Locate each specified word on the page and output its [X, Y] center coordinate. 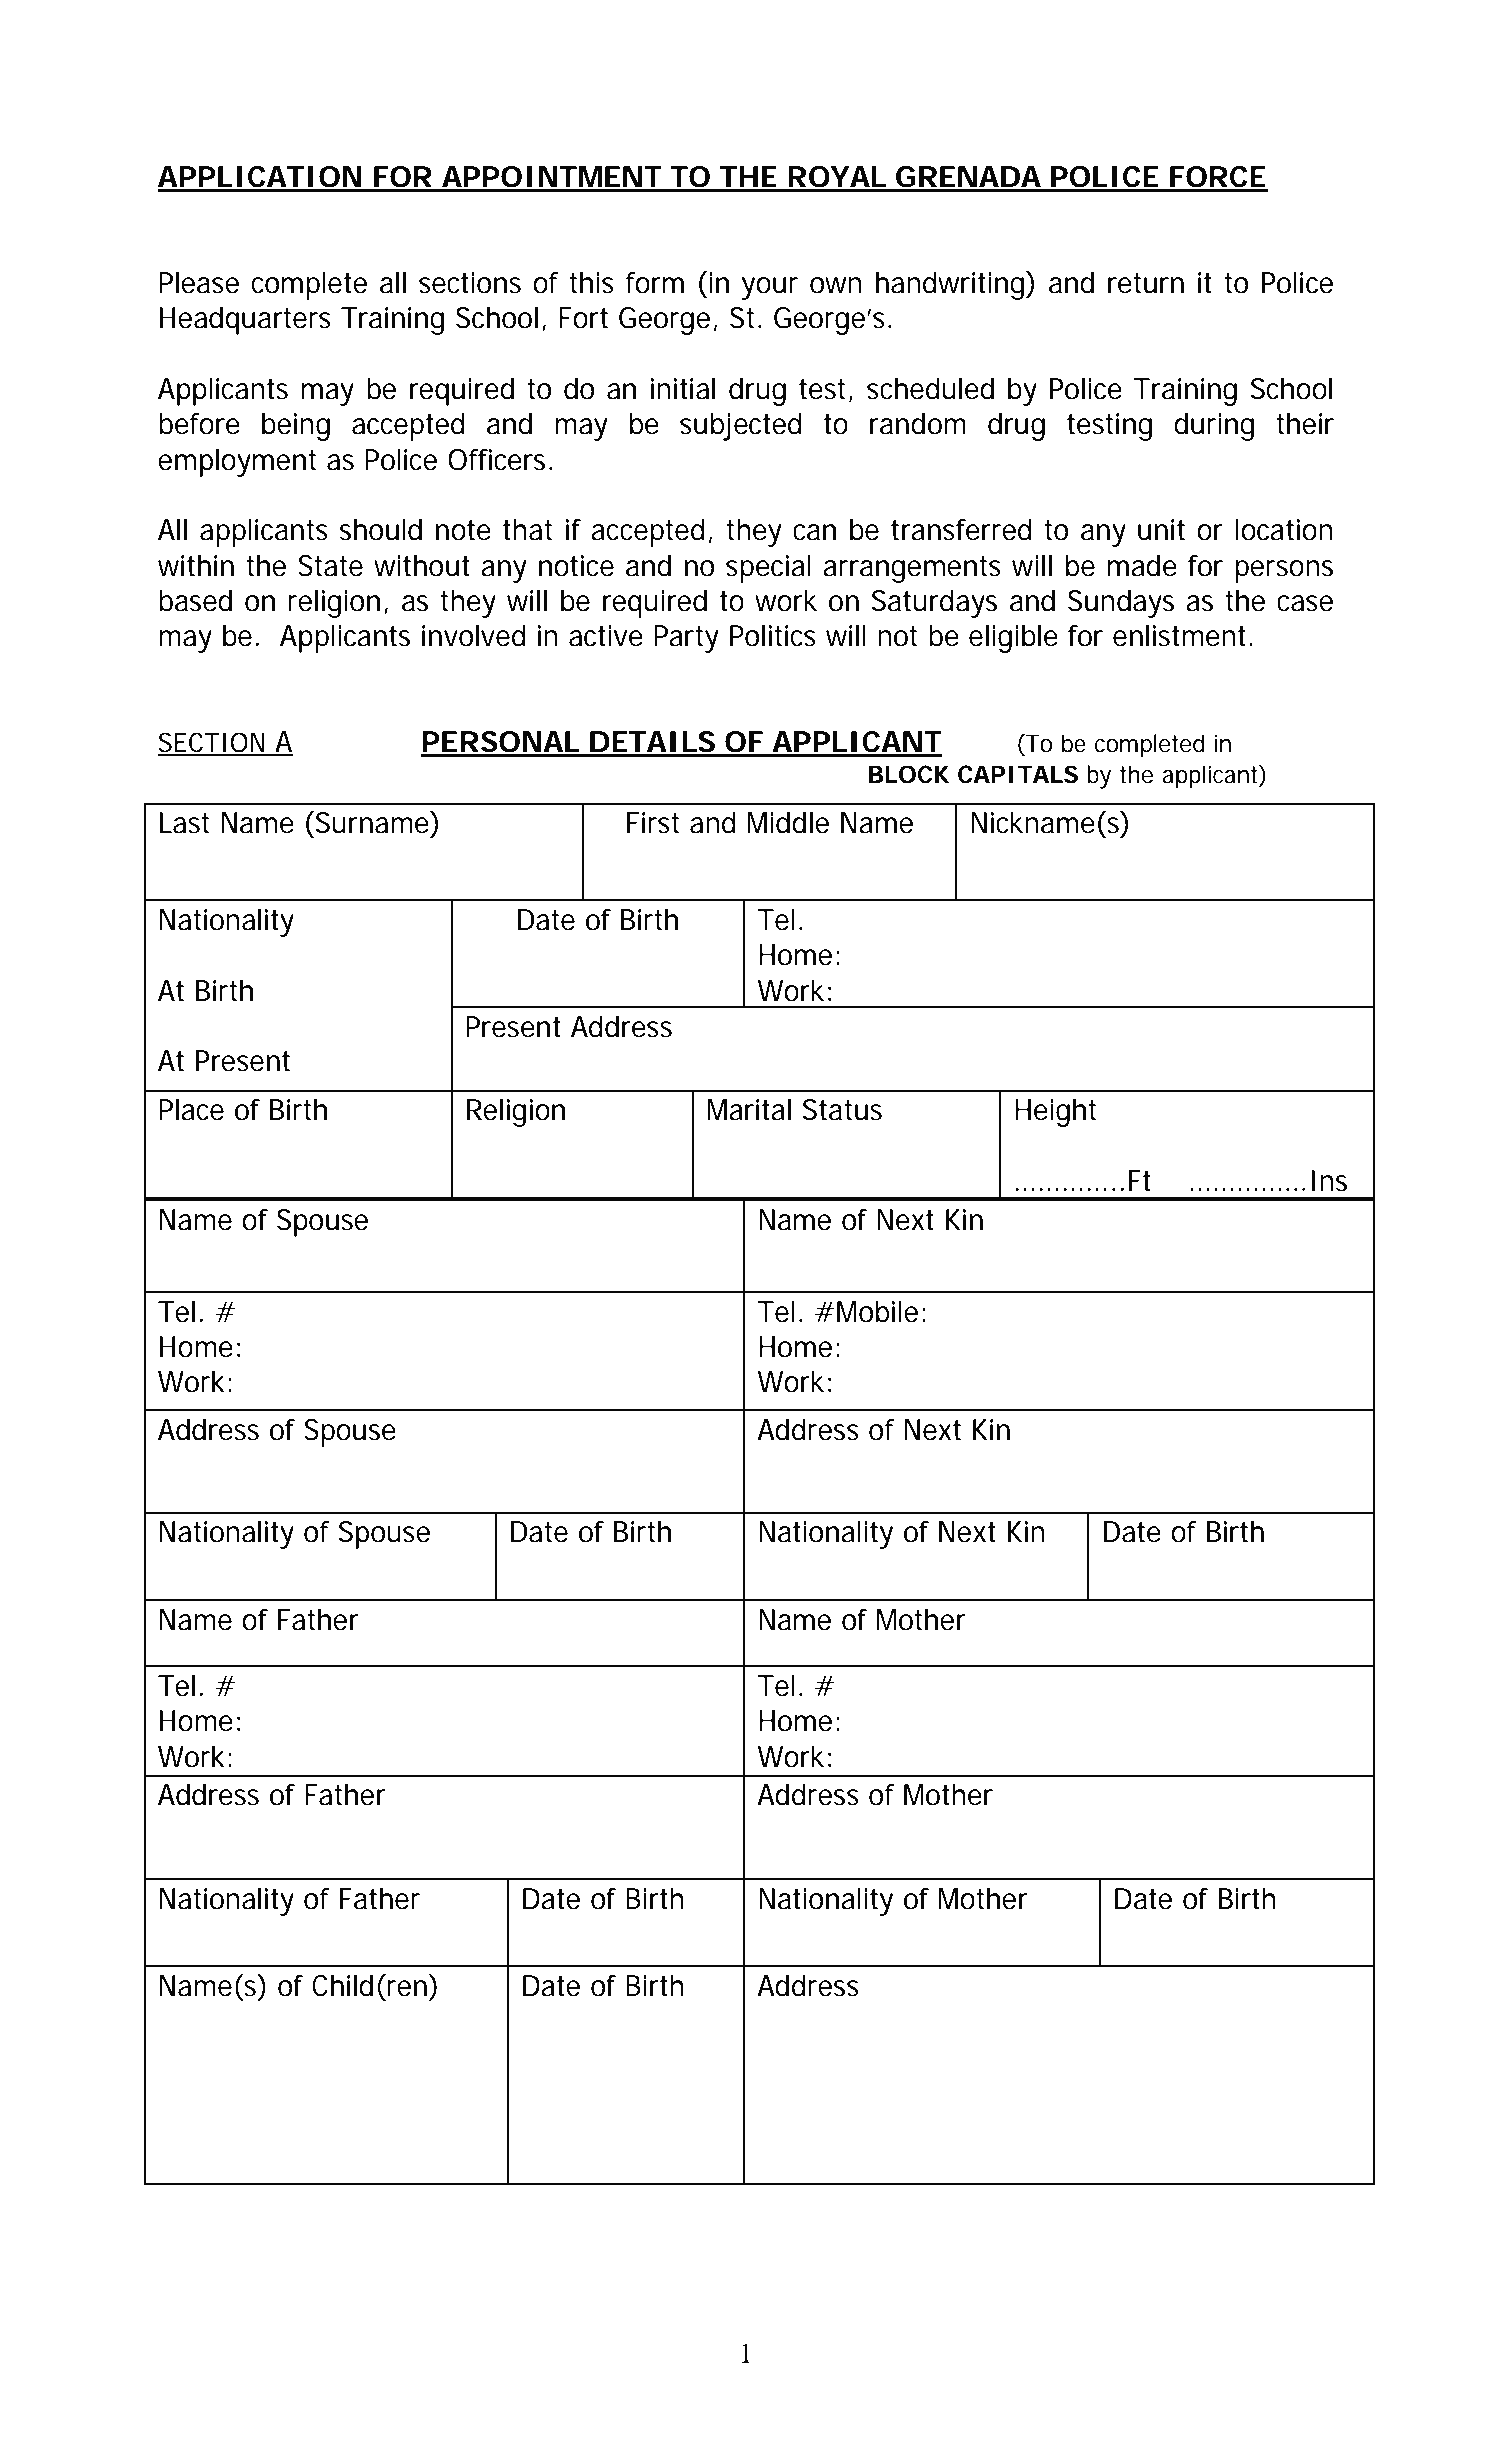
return [1146, 283]
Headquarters [245, 321]
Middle [788, 823]
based [195, 601]
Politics [773, 636]
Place [191, 1110]
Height [1055, 1113]
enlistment [1182, 636]
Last [184, 823]
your [769, 288]
